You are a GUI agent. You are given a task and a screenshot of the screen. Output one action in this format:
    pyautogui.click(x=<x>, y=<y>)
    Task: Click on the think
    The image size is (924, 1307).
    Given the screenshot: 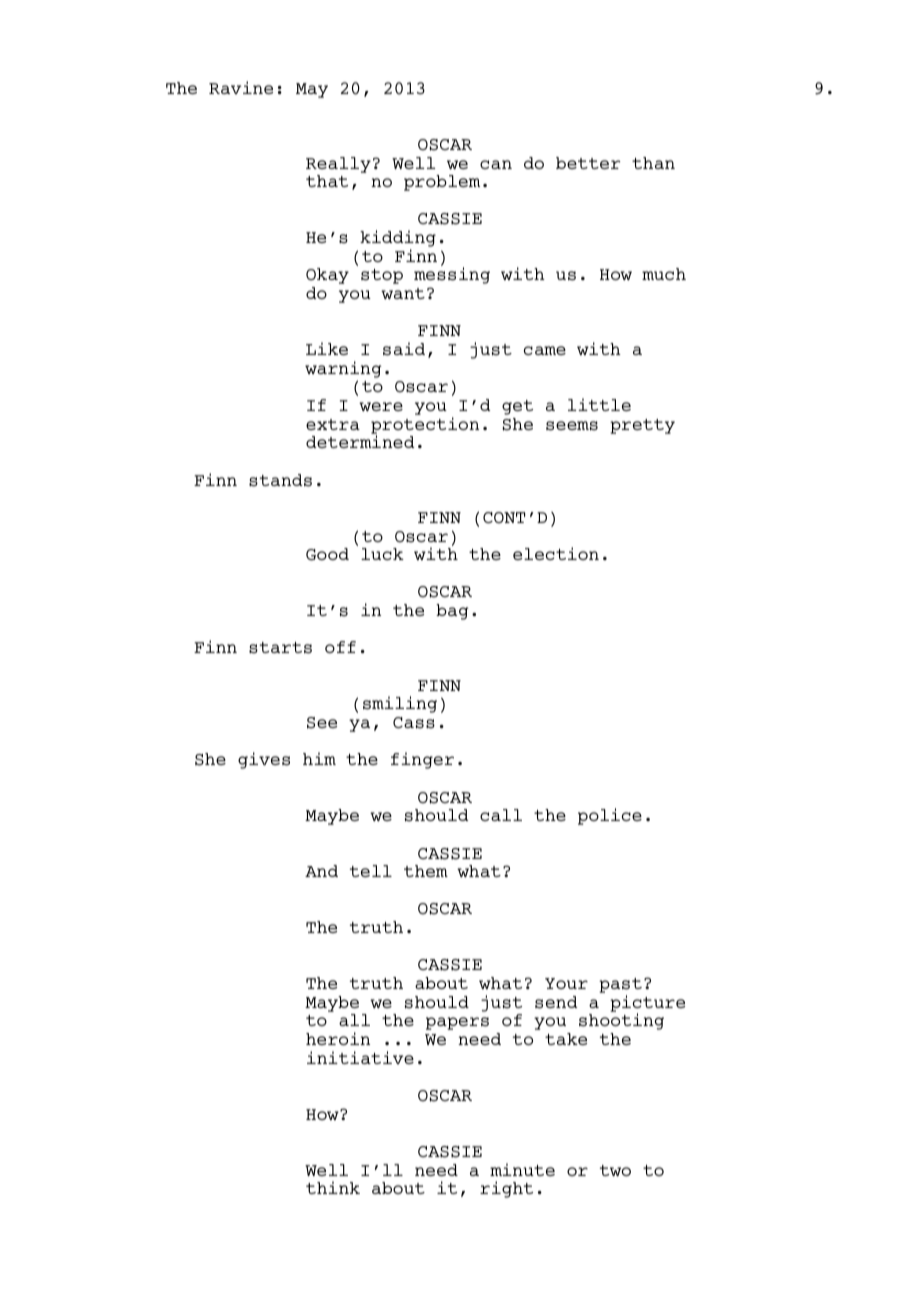 What is the action you would take?
    pyautogui.click(x=333, y=1187)
